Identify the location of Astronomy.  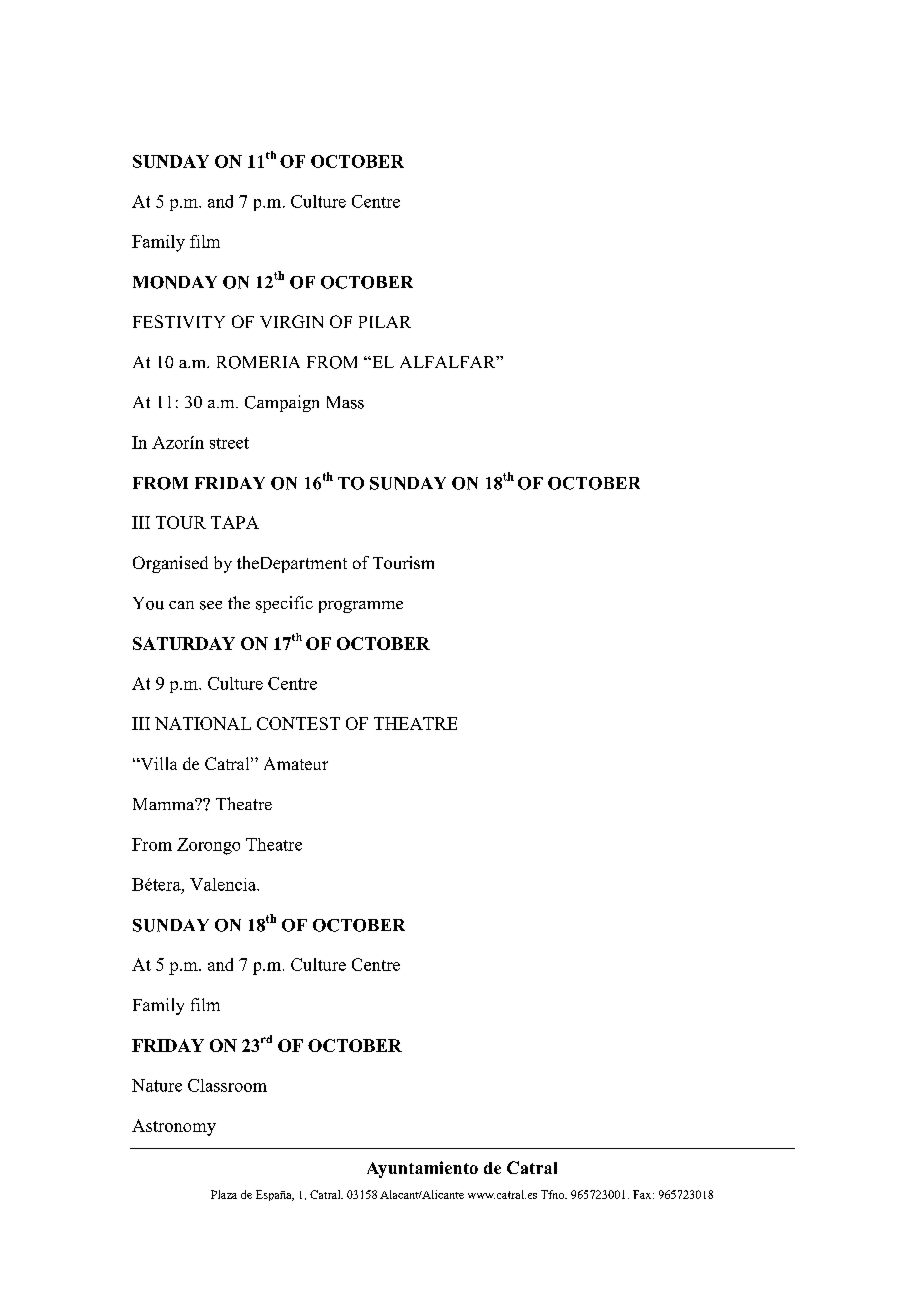
(174, 1127).
